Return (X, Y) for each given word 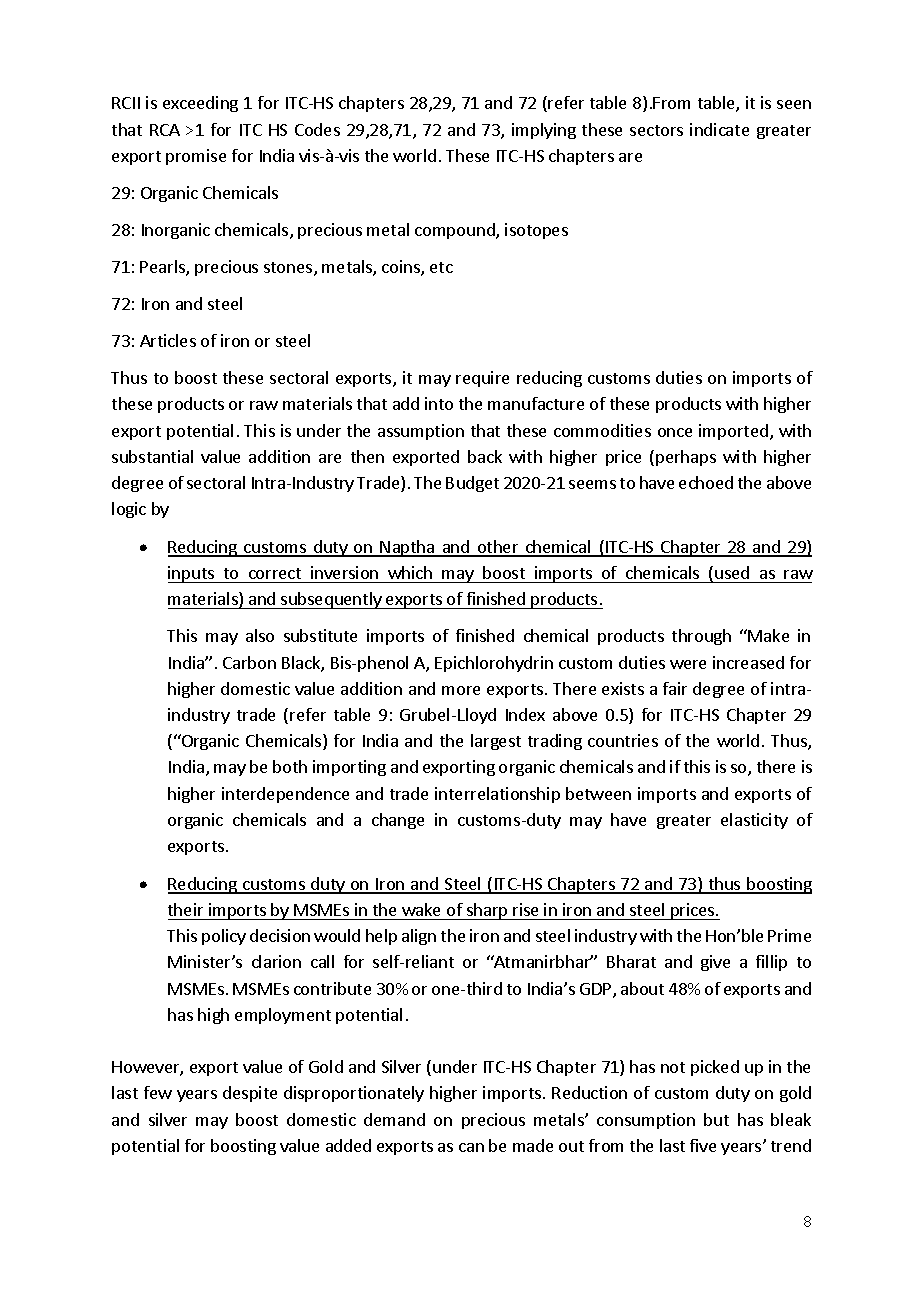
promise (196, 157)
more (461, 690)
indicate (719, 129)
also (260, 635)
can (471, 1147)
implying (544, 131)
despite (250, 1094)
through (701, 637)
